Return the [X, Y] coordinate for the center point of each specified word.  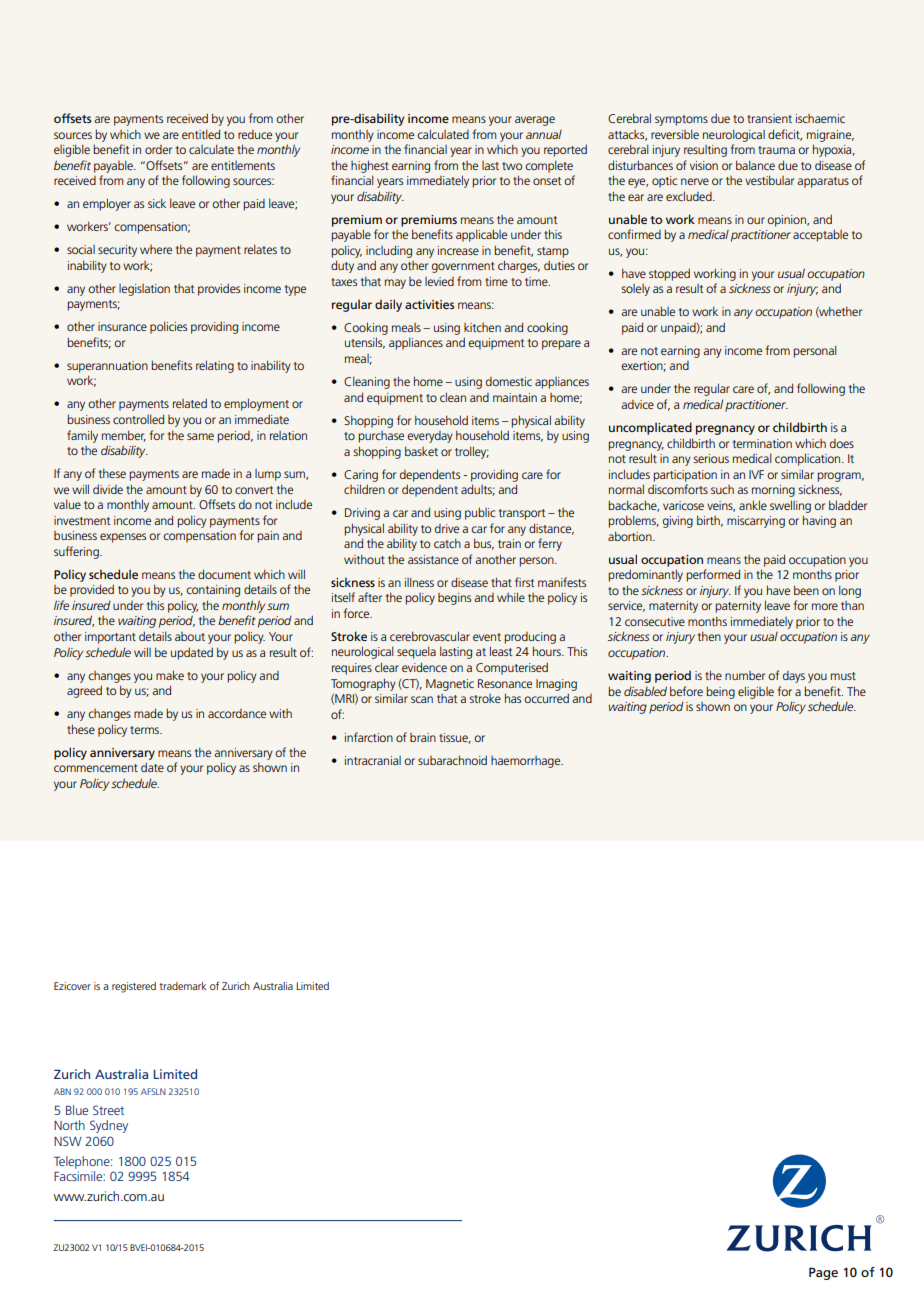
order [158, 149]
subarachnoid [452, 760]
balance [755, 165]
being [720, 692]
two [512, 166]
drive [447, 528]
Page [823, 1273]
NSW [68, 1141]
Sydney [109, 1126]
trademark [183, 986]
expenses [123, 538]
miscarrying [756, 522]
